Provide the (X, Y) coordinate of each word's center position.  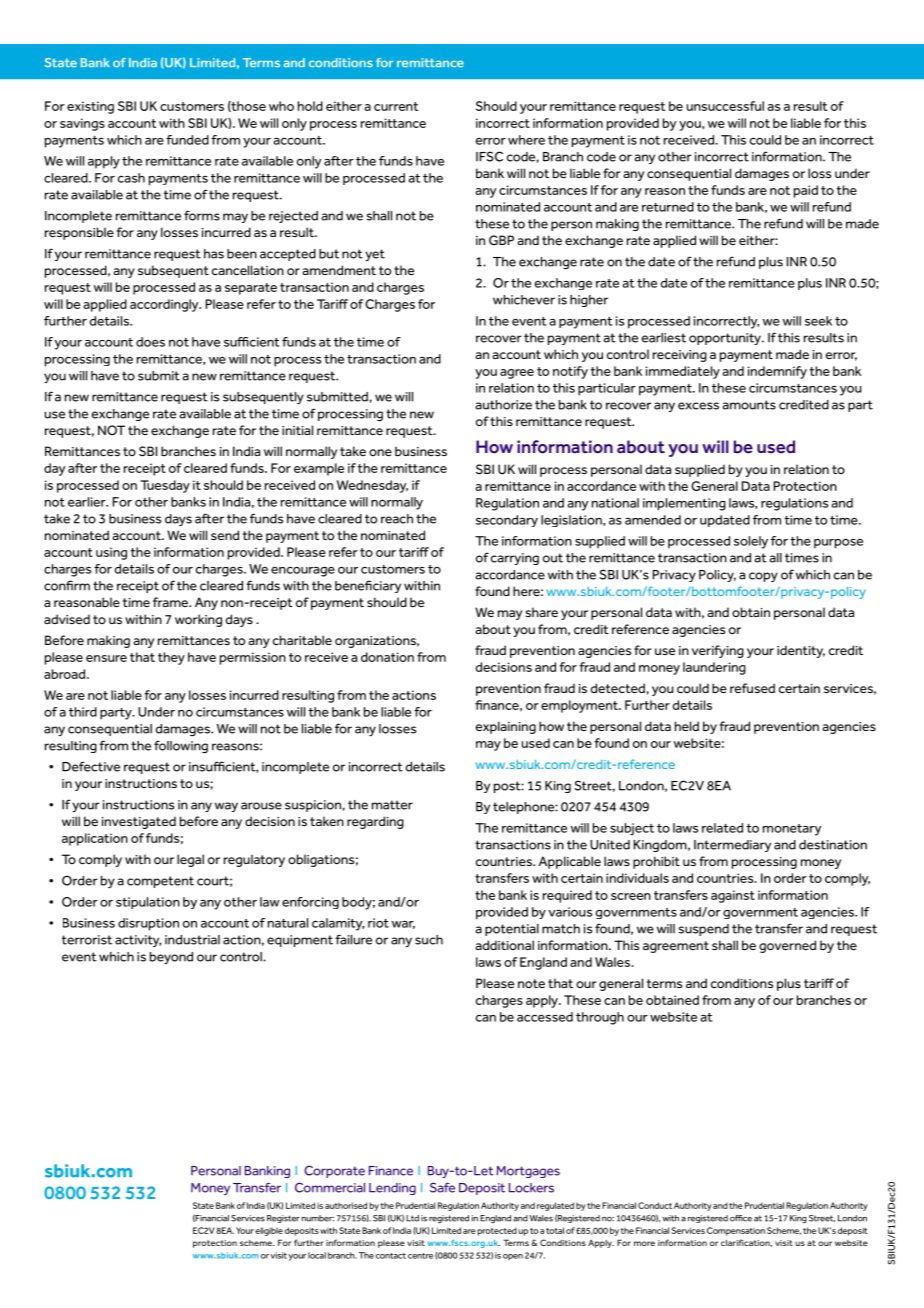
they (171, 658)
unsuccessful (725, 106)
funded (187, 140)
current (396, 106)
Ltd (412, 1218)
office (741, 1218)
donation (387, 657)
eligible (269, 1231)
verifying (718, 651)
